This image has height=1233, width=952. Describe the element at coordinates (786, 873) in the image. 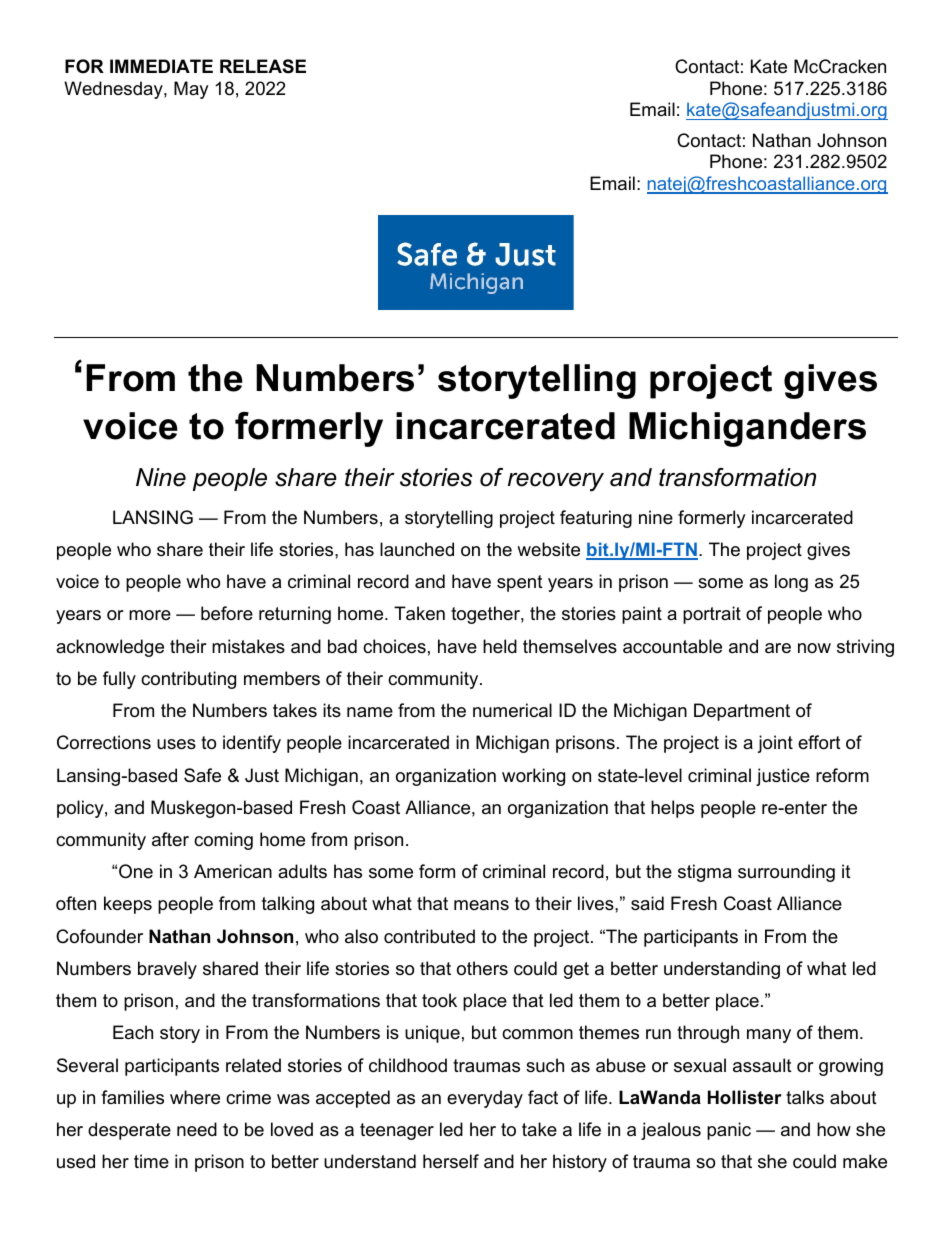

I see `surrounding` at that location.
